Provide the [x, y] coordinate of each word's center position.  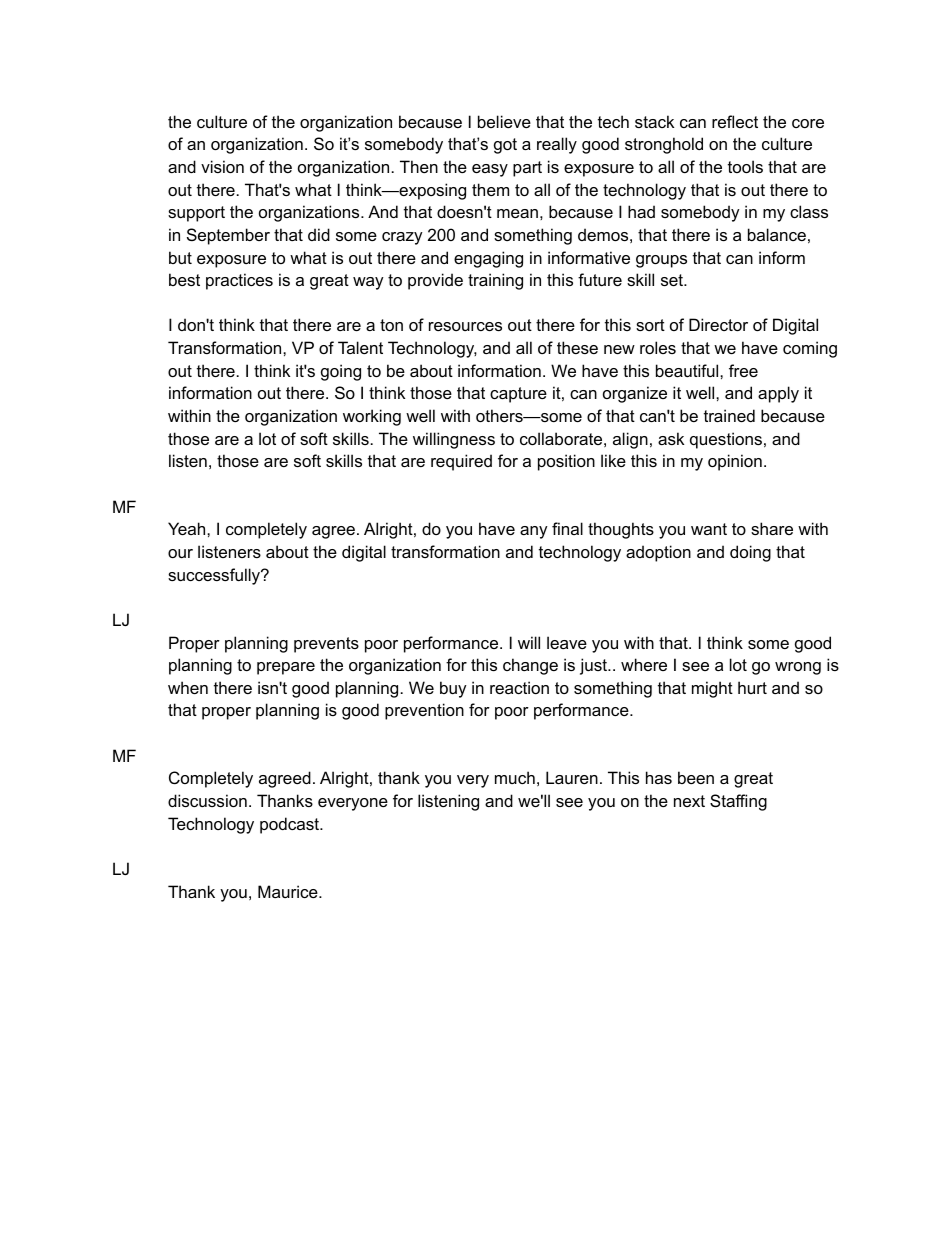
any [534, 532]
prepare [286, 668]
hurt [752, 687]
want [709, 529]
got [505, 146]
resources [465, 326]
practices [239, 281]
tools [745, 166]
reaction [519, 687]
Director [718, 324]
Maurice [289, 891]
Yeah [188, 528]
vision [222, 166]
